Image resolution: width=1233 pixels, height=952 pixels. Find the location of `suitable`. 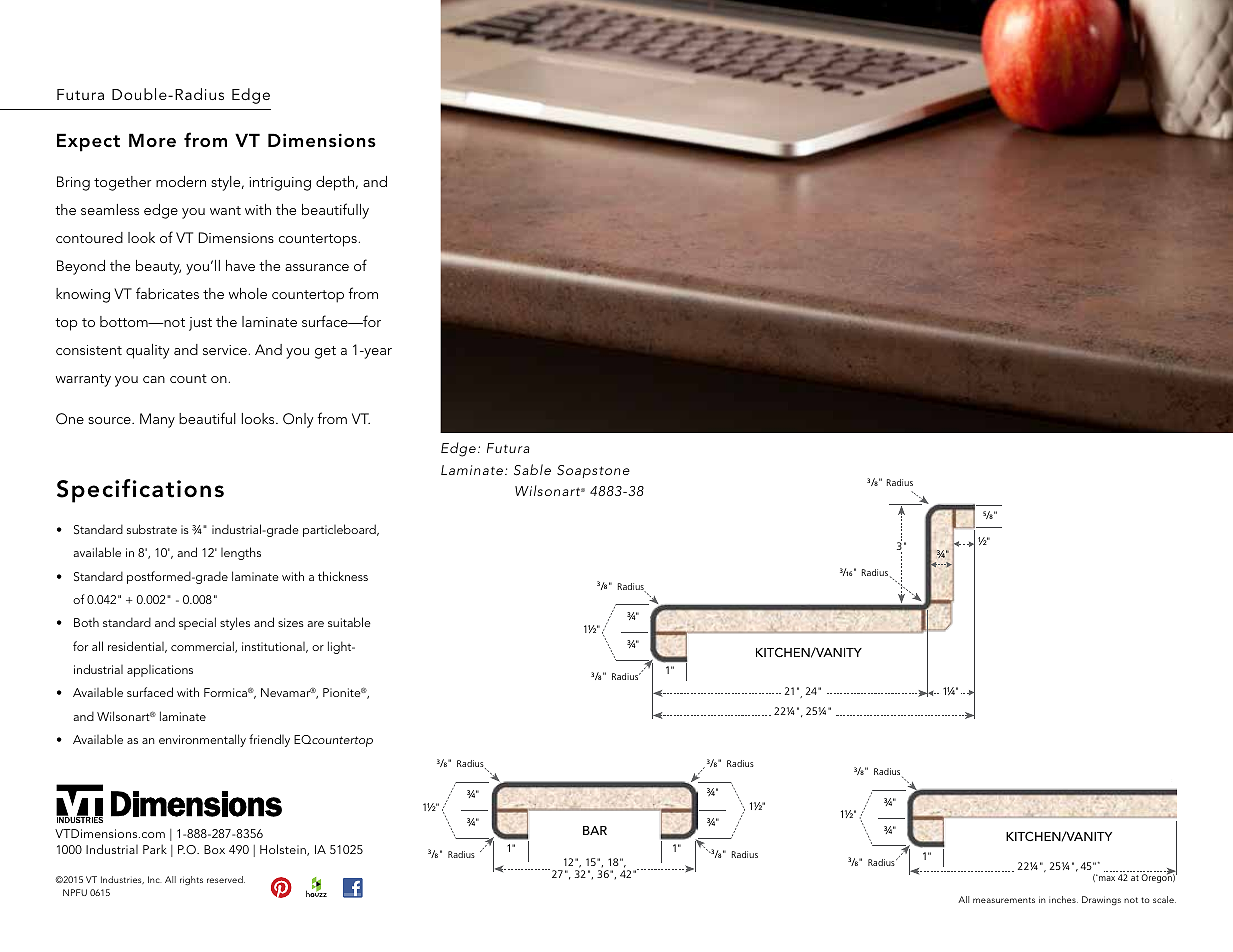

suitable is located at coordinates (349, 622).
